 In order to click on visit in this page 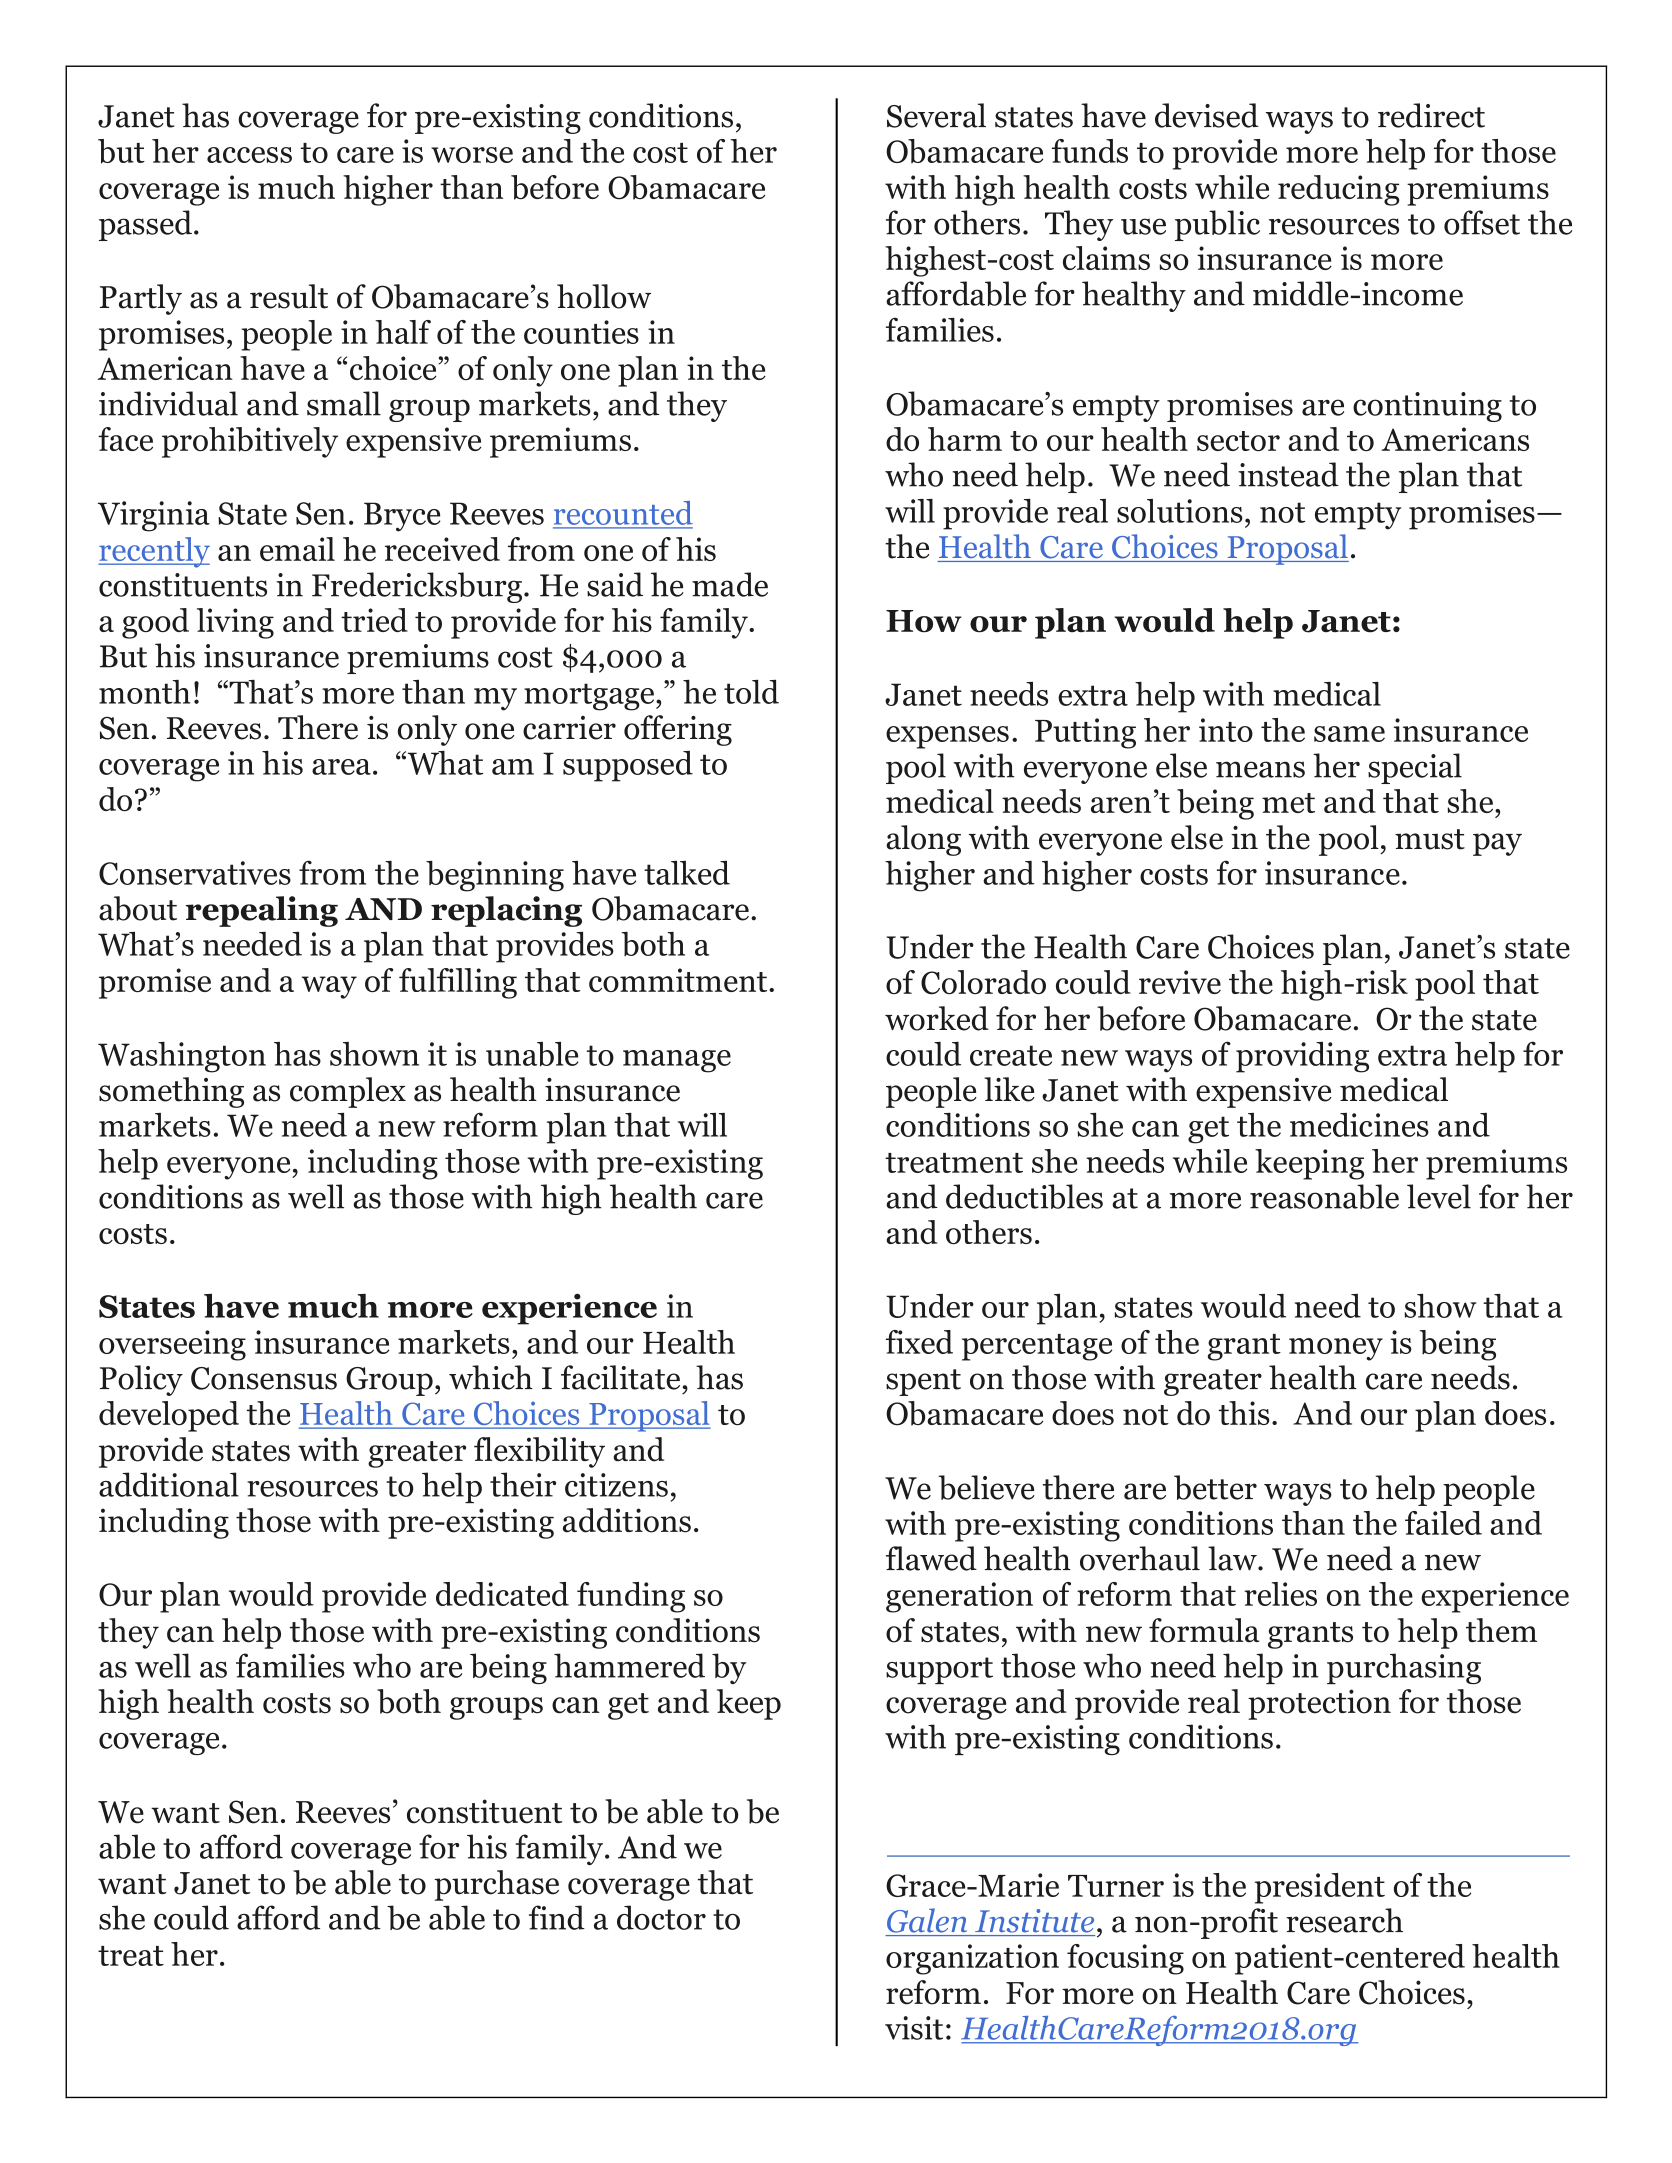, I will do `click(914, 2028)`.
